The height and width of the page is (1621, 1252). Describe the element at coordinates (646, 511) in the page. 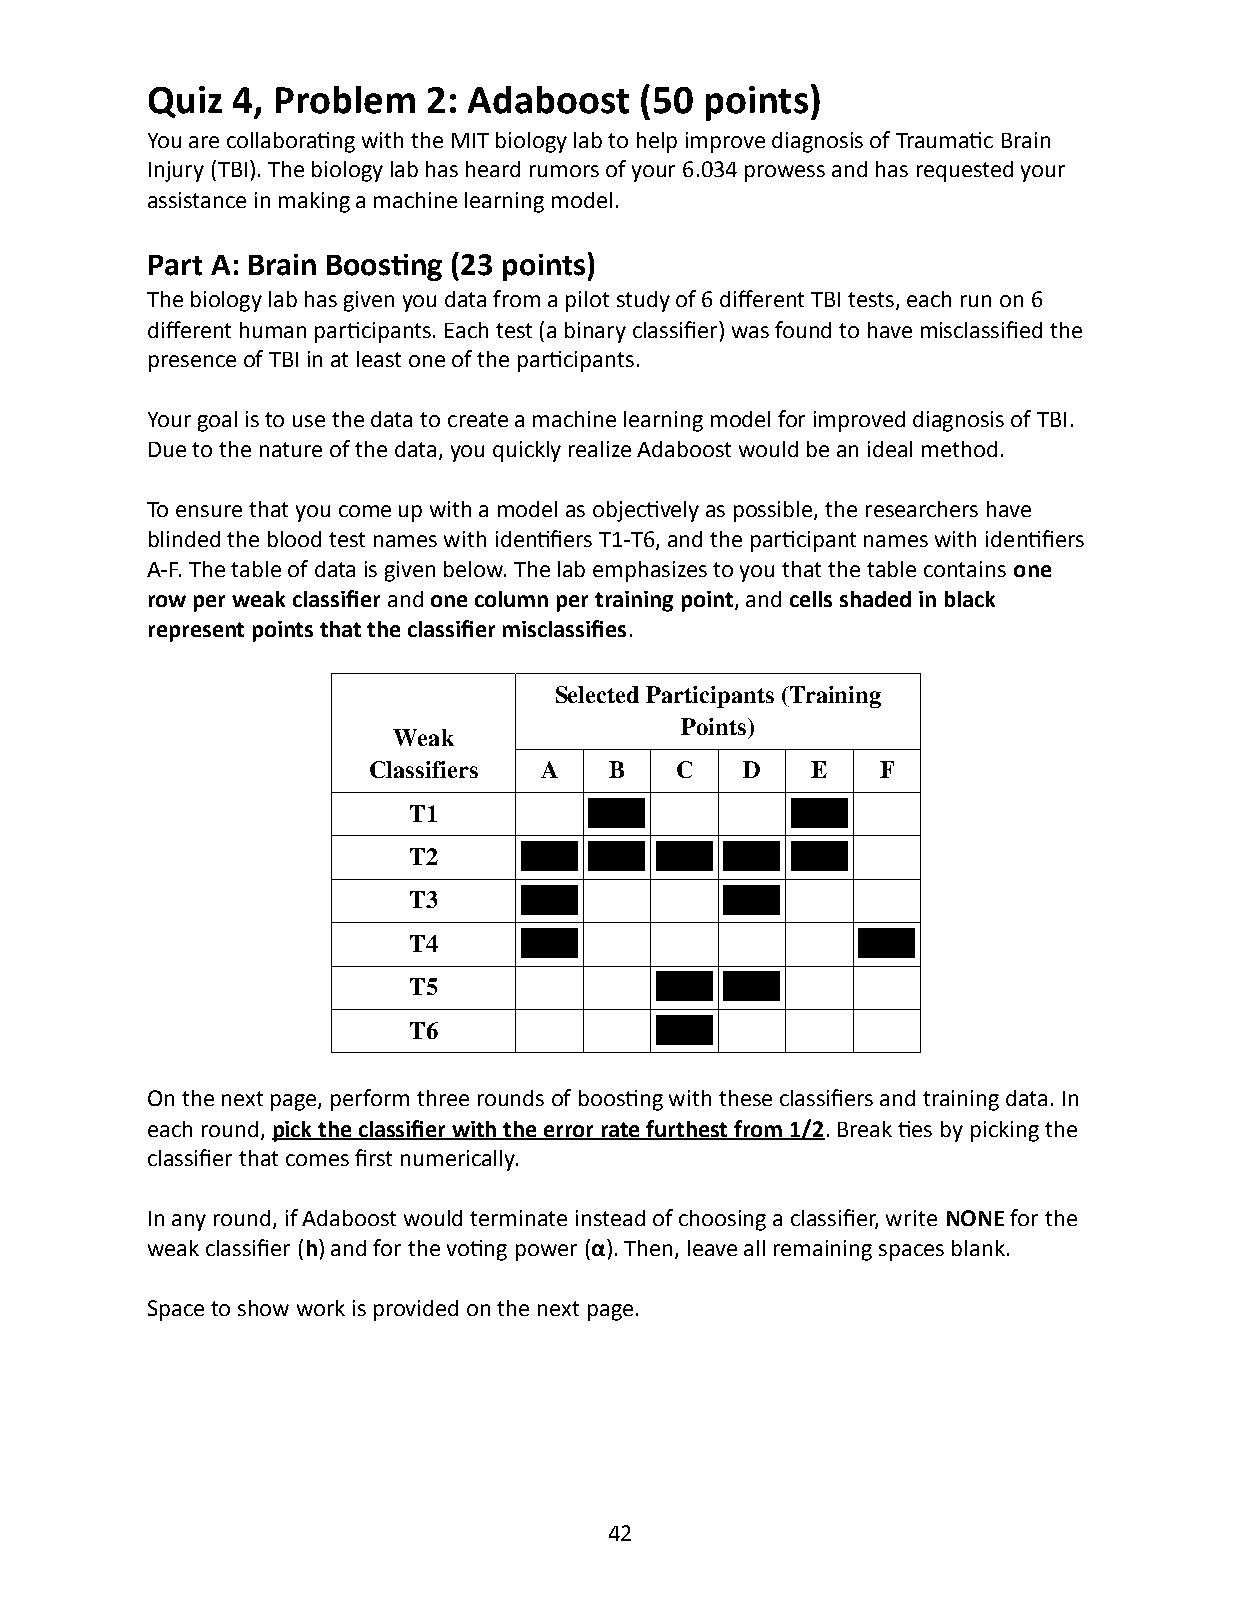

I see `objectively` at that location.
